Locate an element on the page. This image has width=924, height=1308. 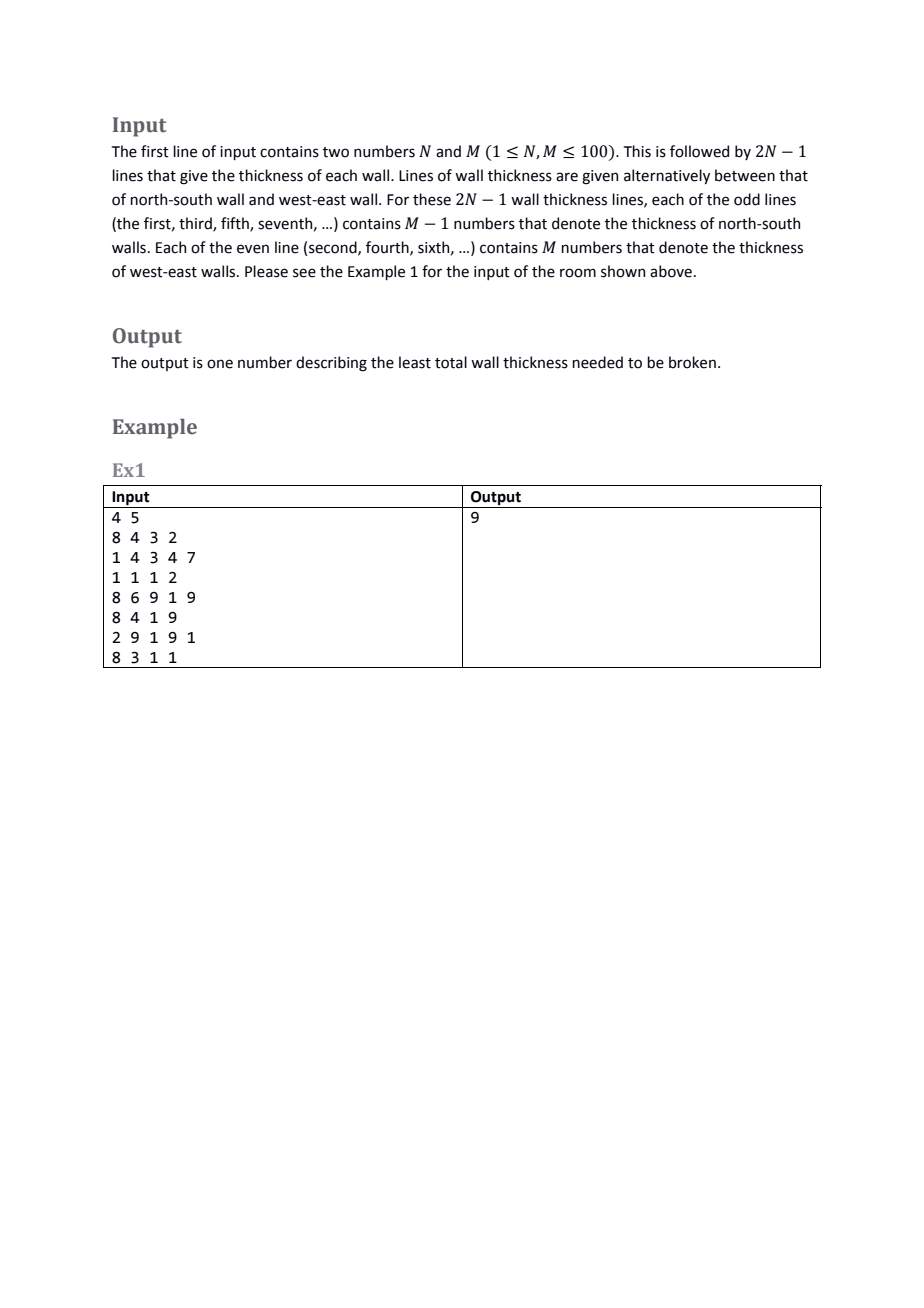
are is located at coordinates (567, 177).
